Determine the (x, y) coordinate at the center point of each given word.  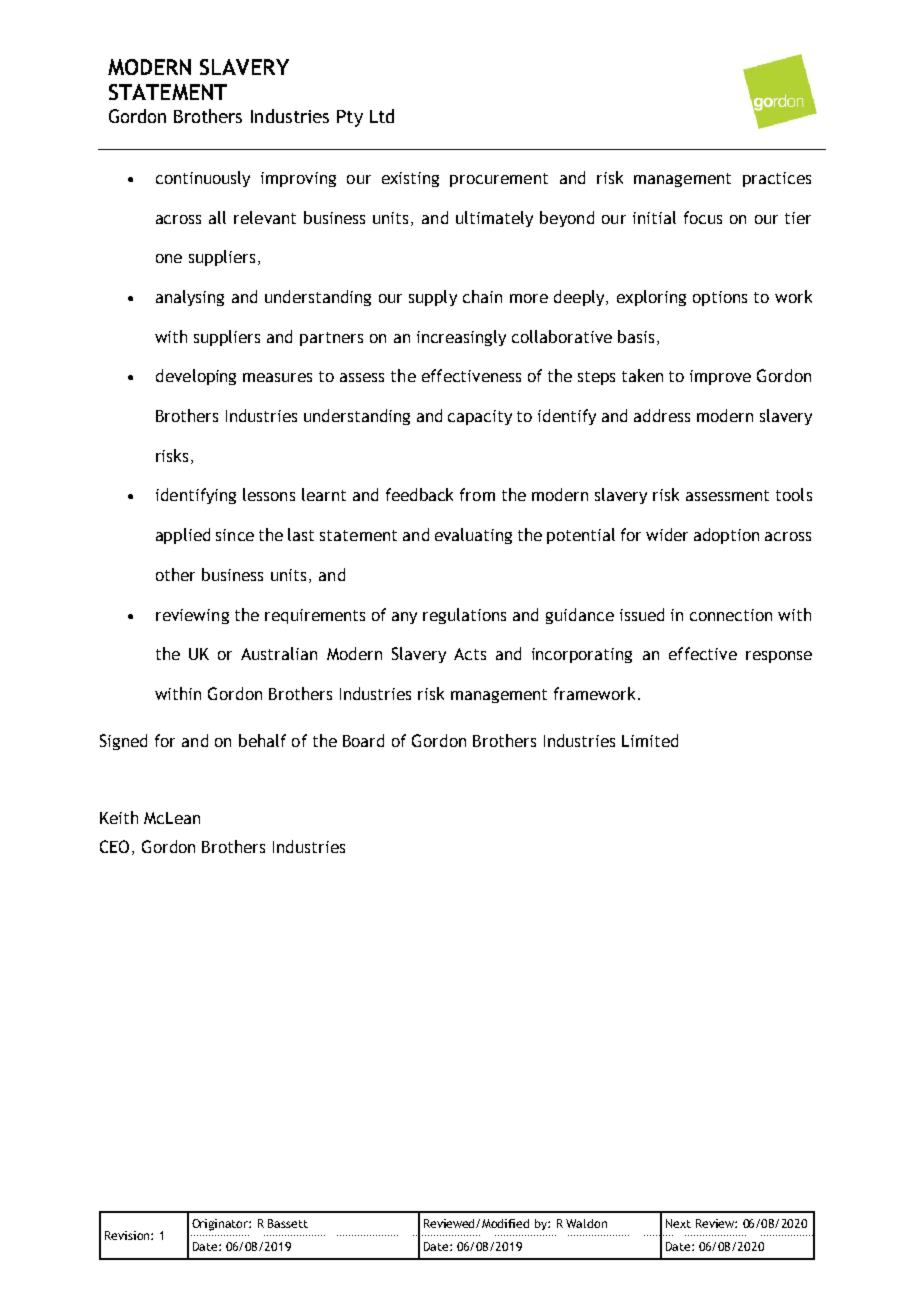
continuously (203, 179)
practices (777, 179)
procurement (499, 180)
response (779, 657)
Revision (128, 1235)
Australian (279, 653)
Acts (470, 654)
